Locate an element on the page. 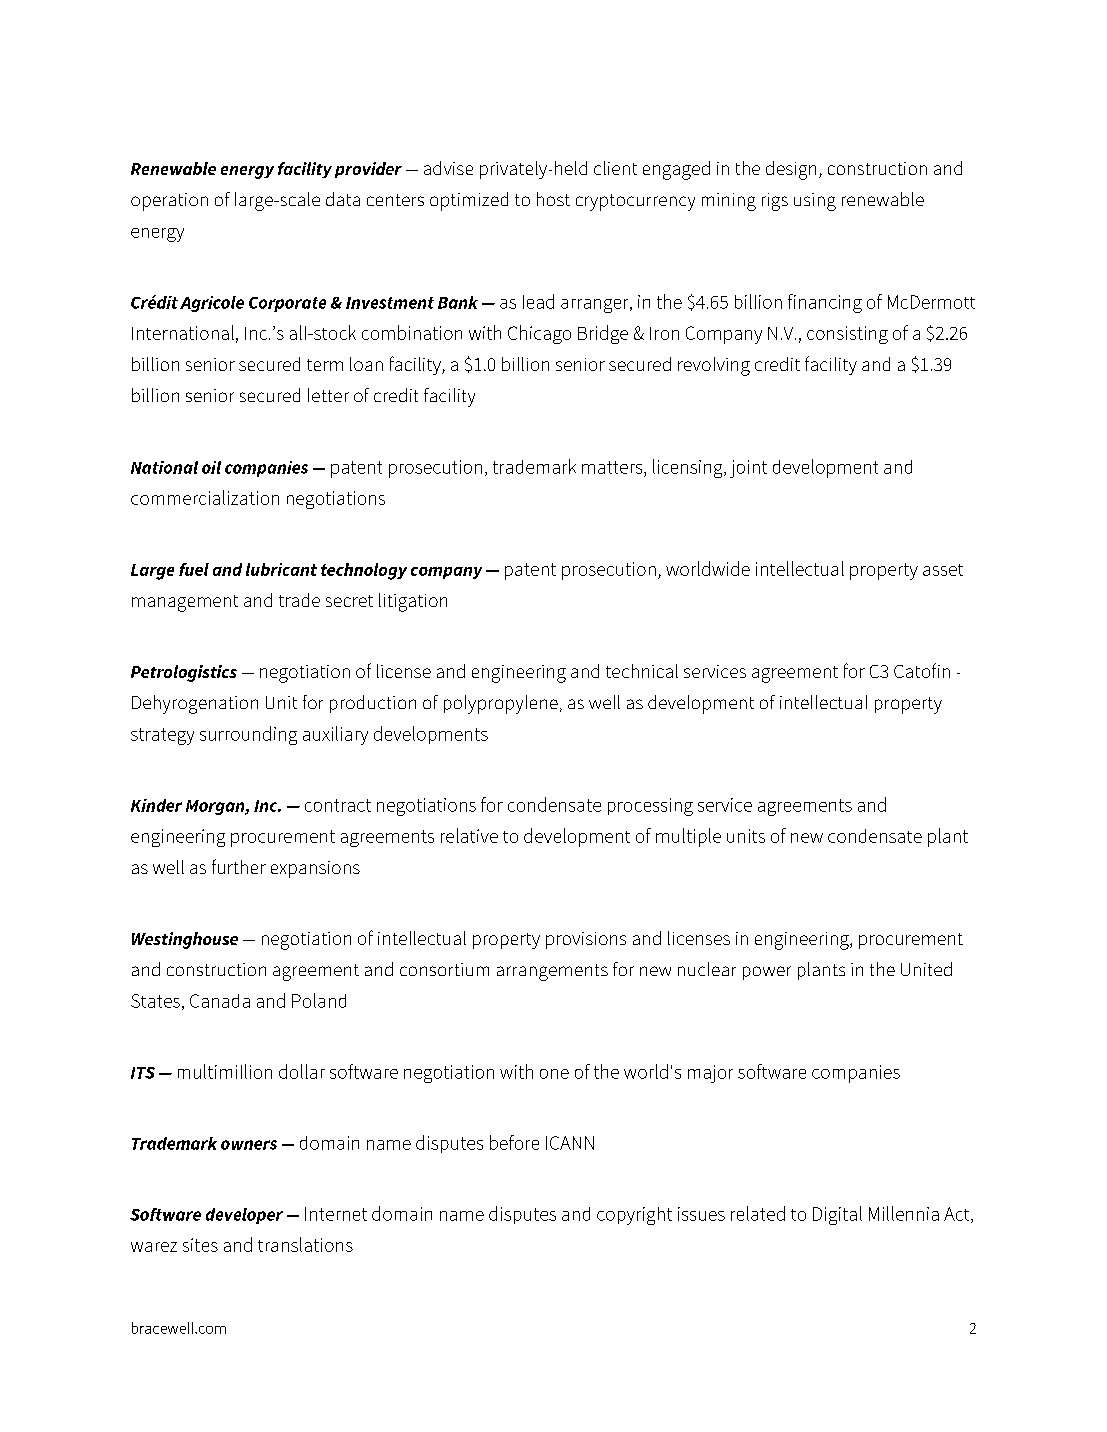 The image size is (1107, 1432). asset is located at coordinates (943, 570).
